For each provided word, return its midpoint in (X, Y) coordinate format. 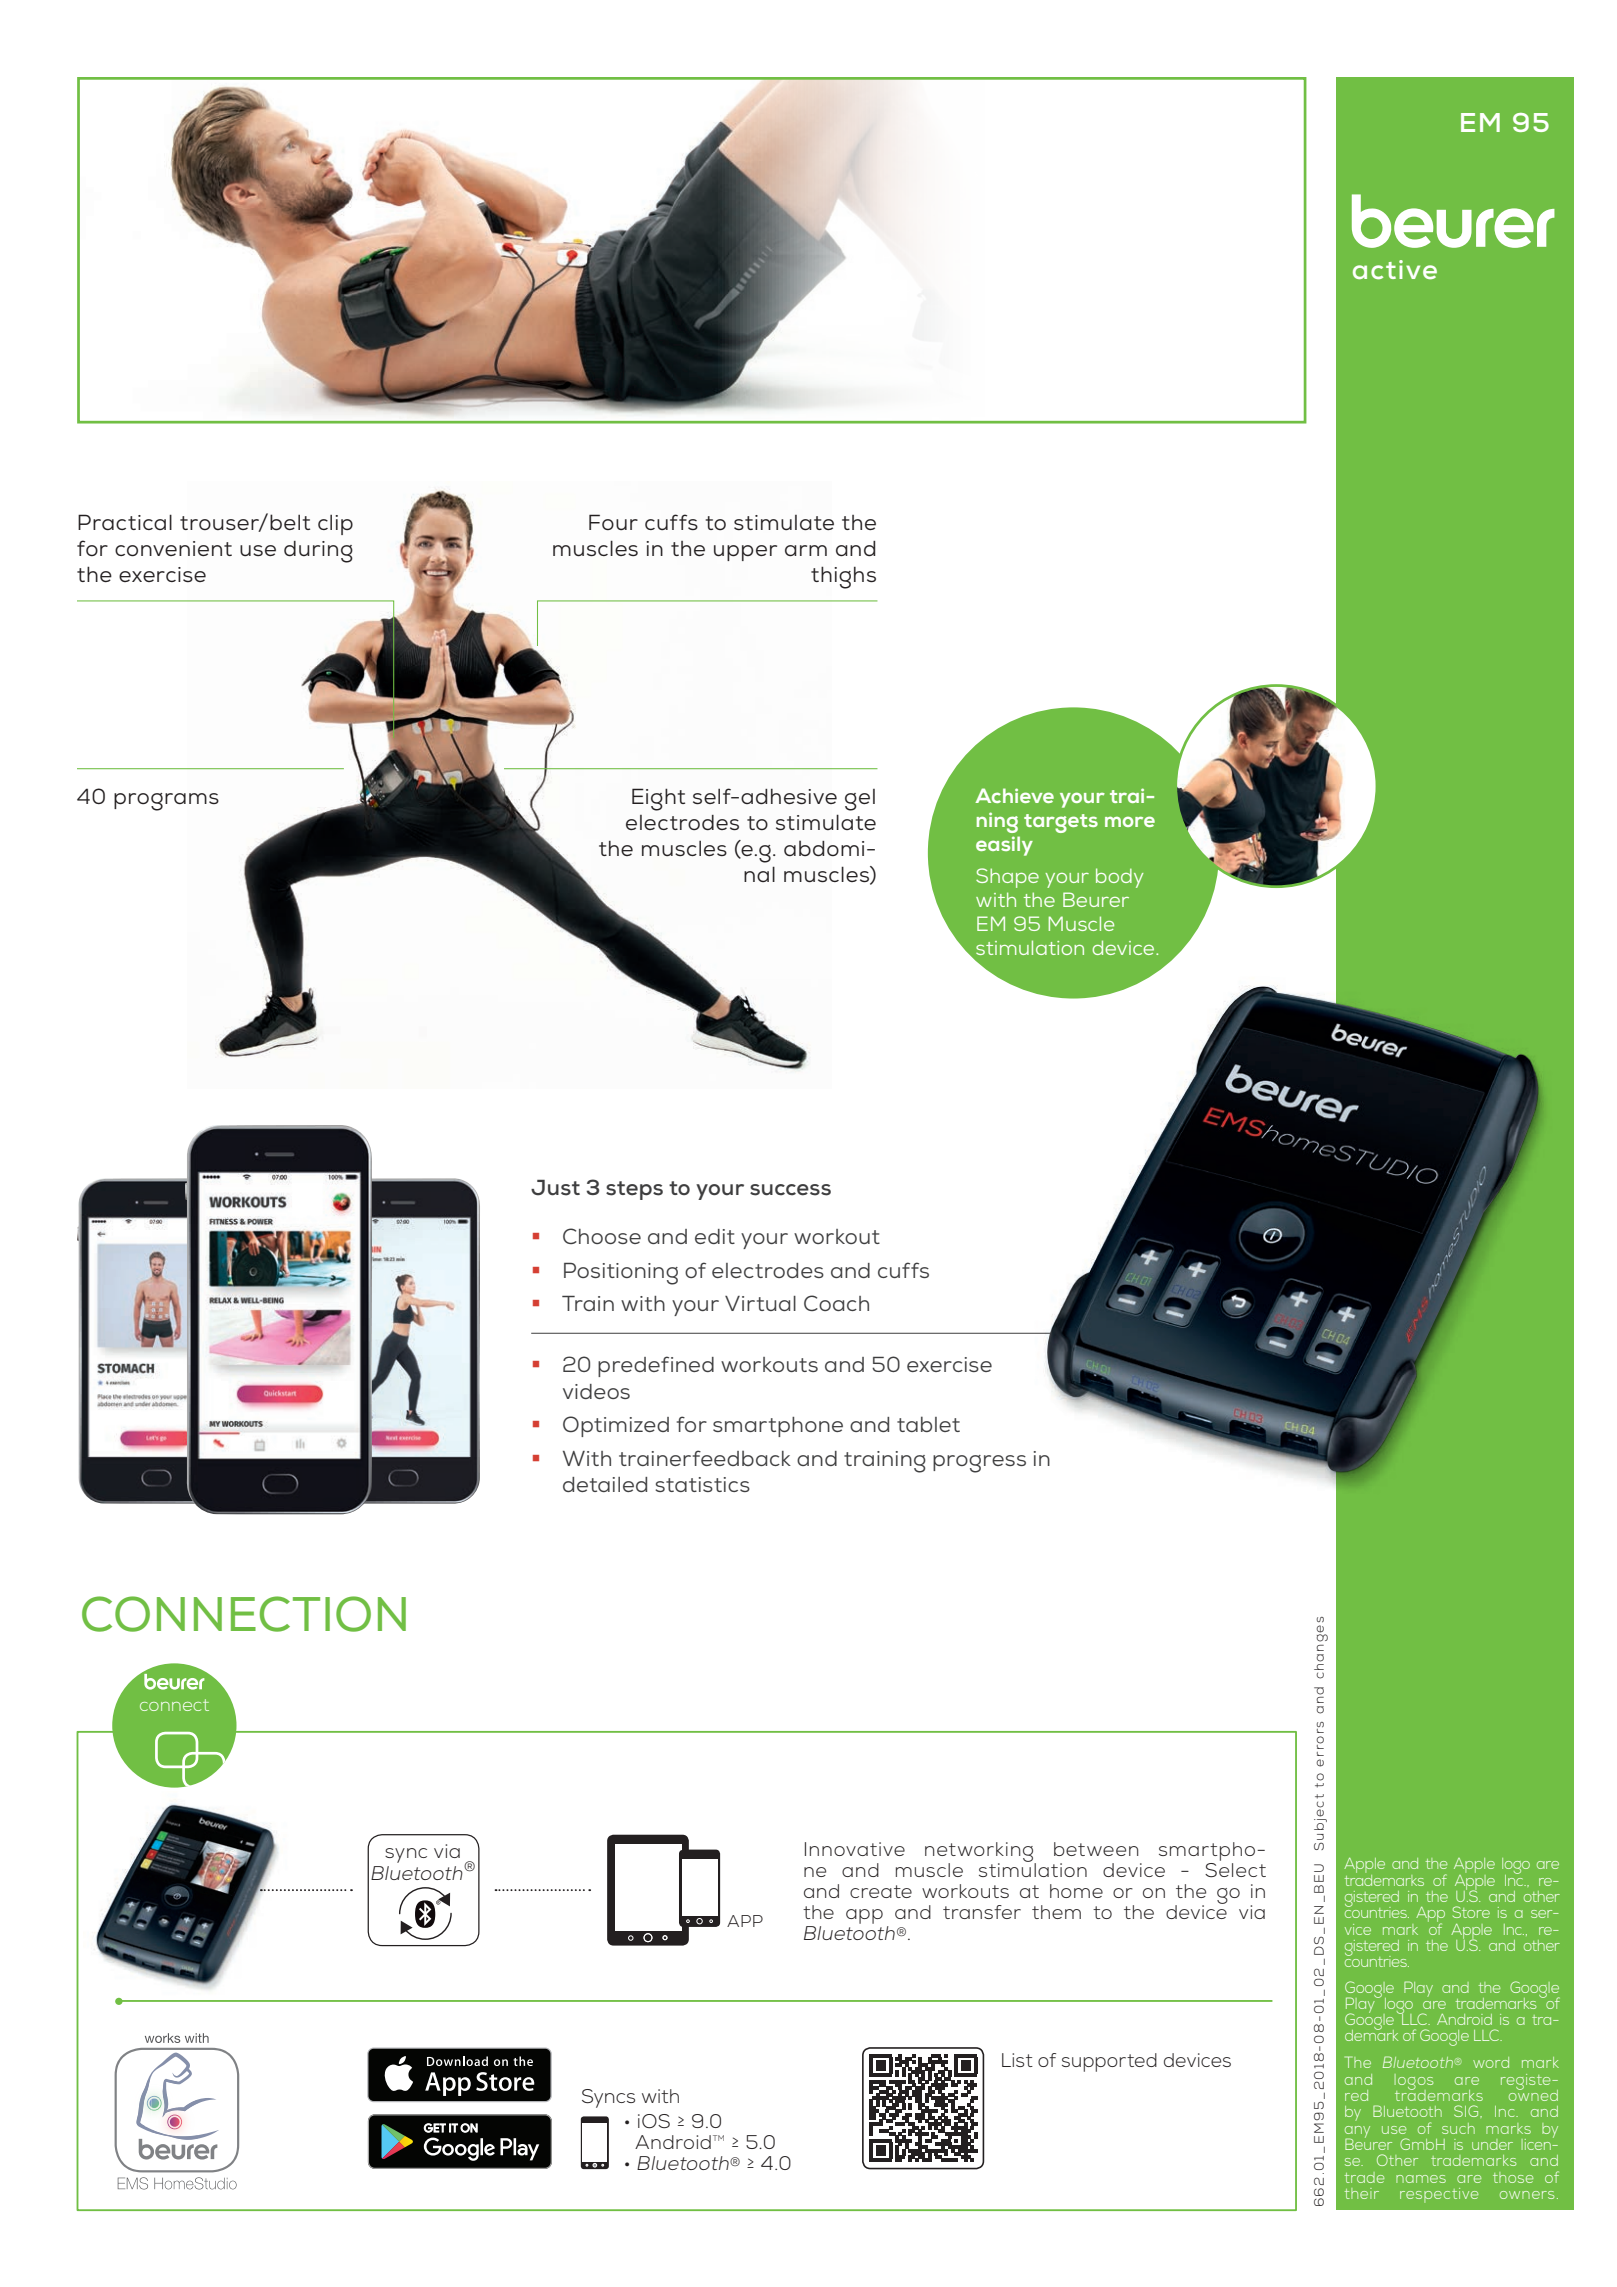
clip (335, 525)
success (790, 1190)
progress (979, 1464)
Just (555, 1188)
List (1017, 2060)
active (1395, 270)
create (881, 1891)
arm (806, 550)
